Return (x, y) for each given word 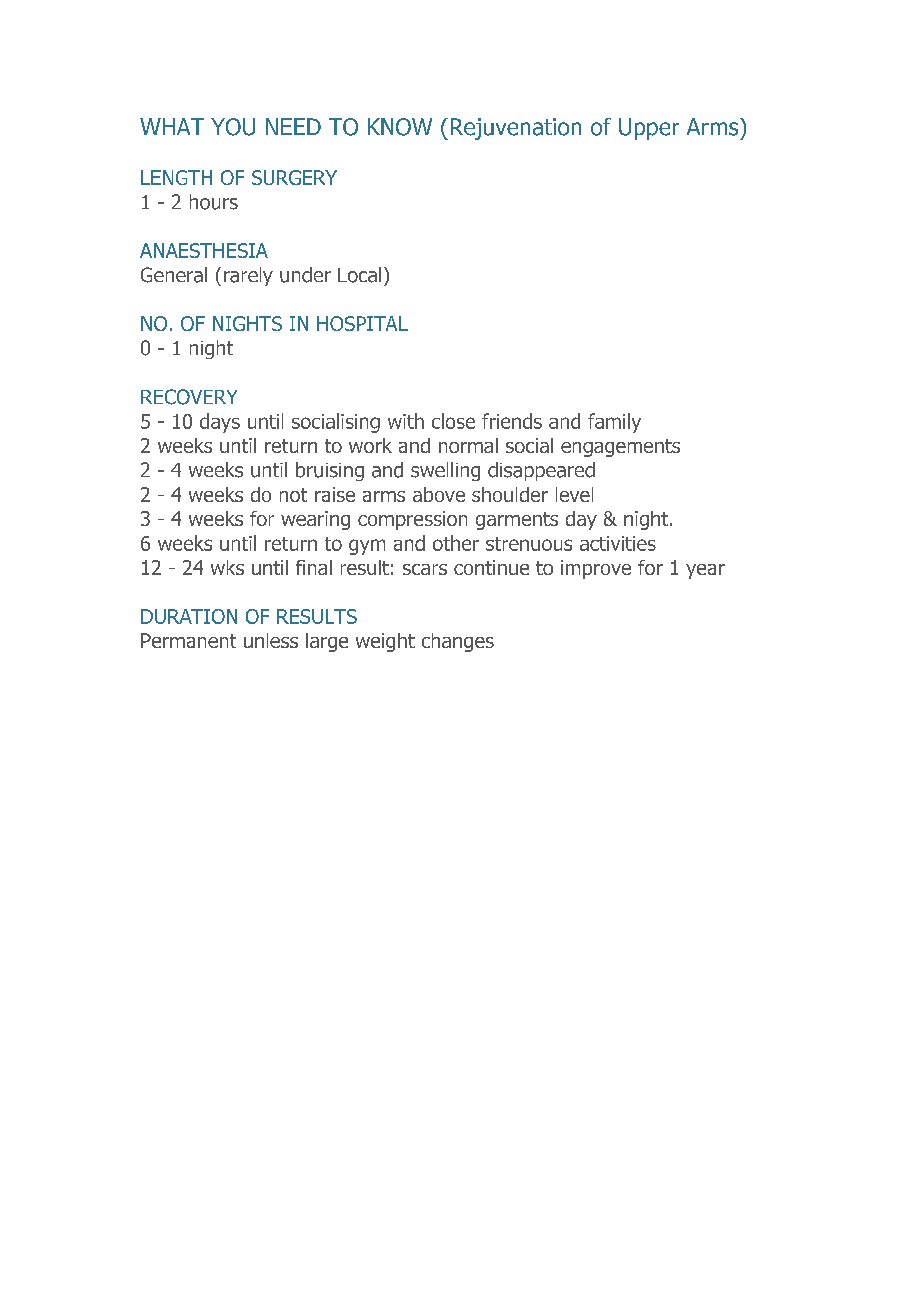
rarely (248, 276)
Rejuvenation (516, 129)
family (614, 423)
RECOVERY (189, 397)
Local (359, 275)
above (439, 494)
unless (271, 640)
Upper (649, 129)
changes (458, 642)
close (453, 421)
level (574, 494)
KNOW (400, 127)
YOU (233, 127)
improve (596, 569)
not (293, 495)
